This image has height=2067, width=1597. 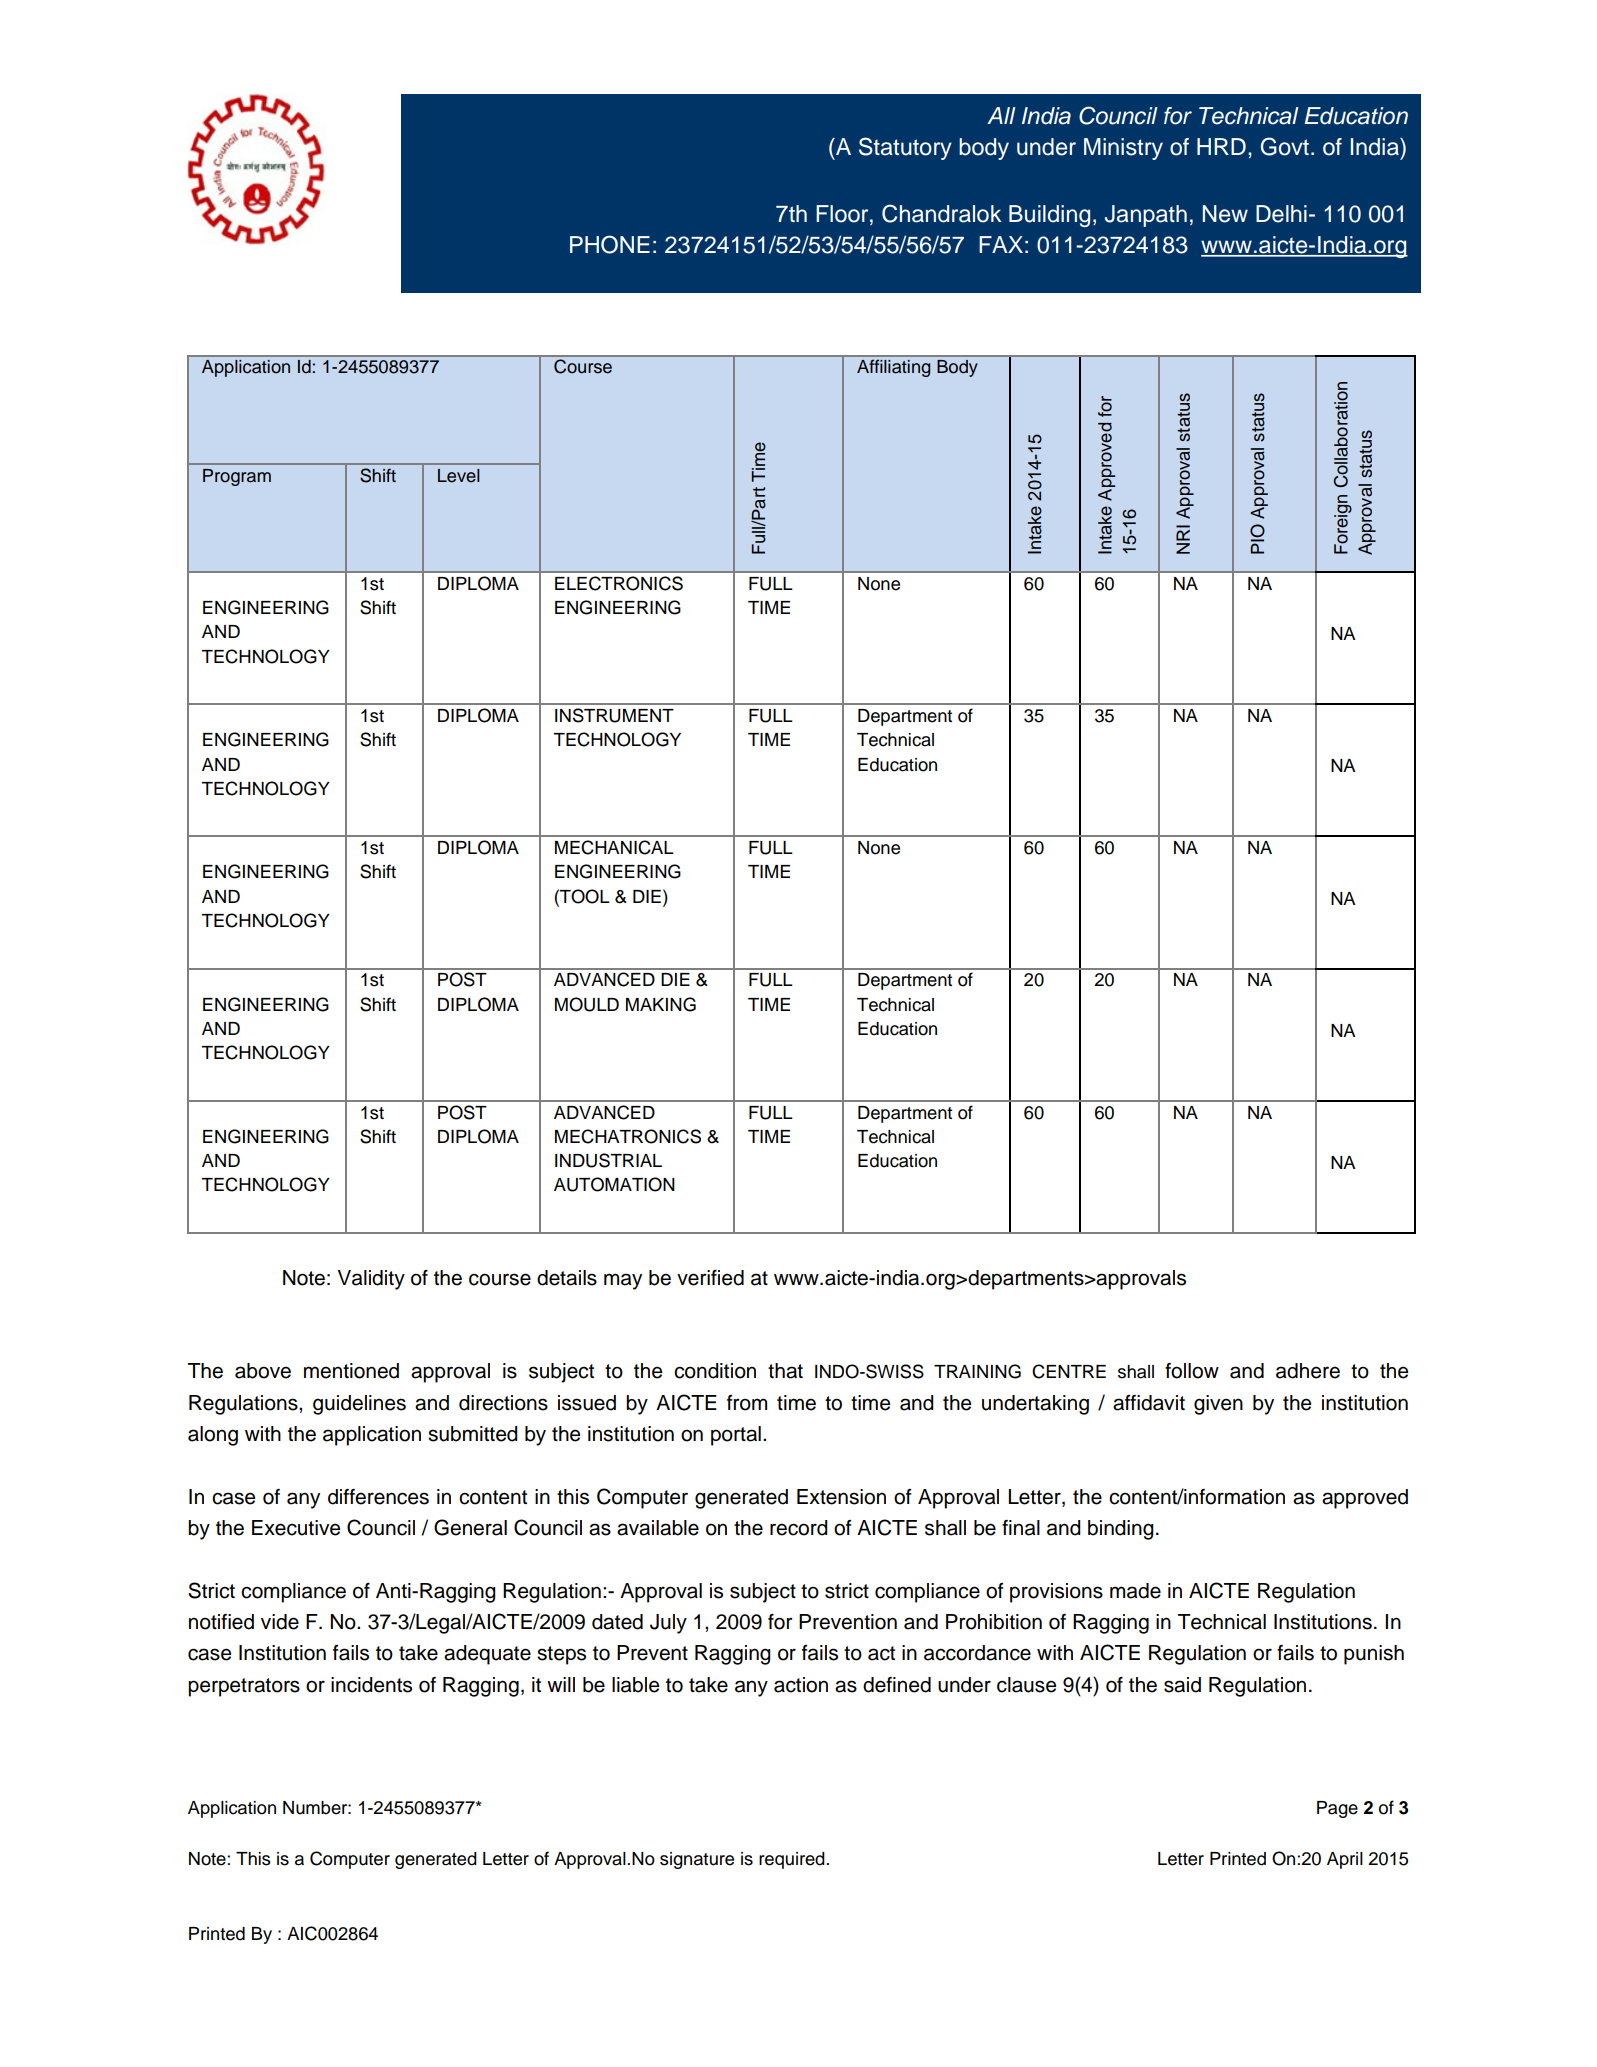 What do you see at coordinates (614, 715) in the image?
I see `INSTRUMENT` at bounding box center [614, 715].
